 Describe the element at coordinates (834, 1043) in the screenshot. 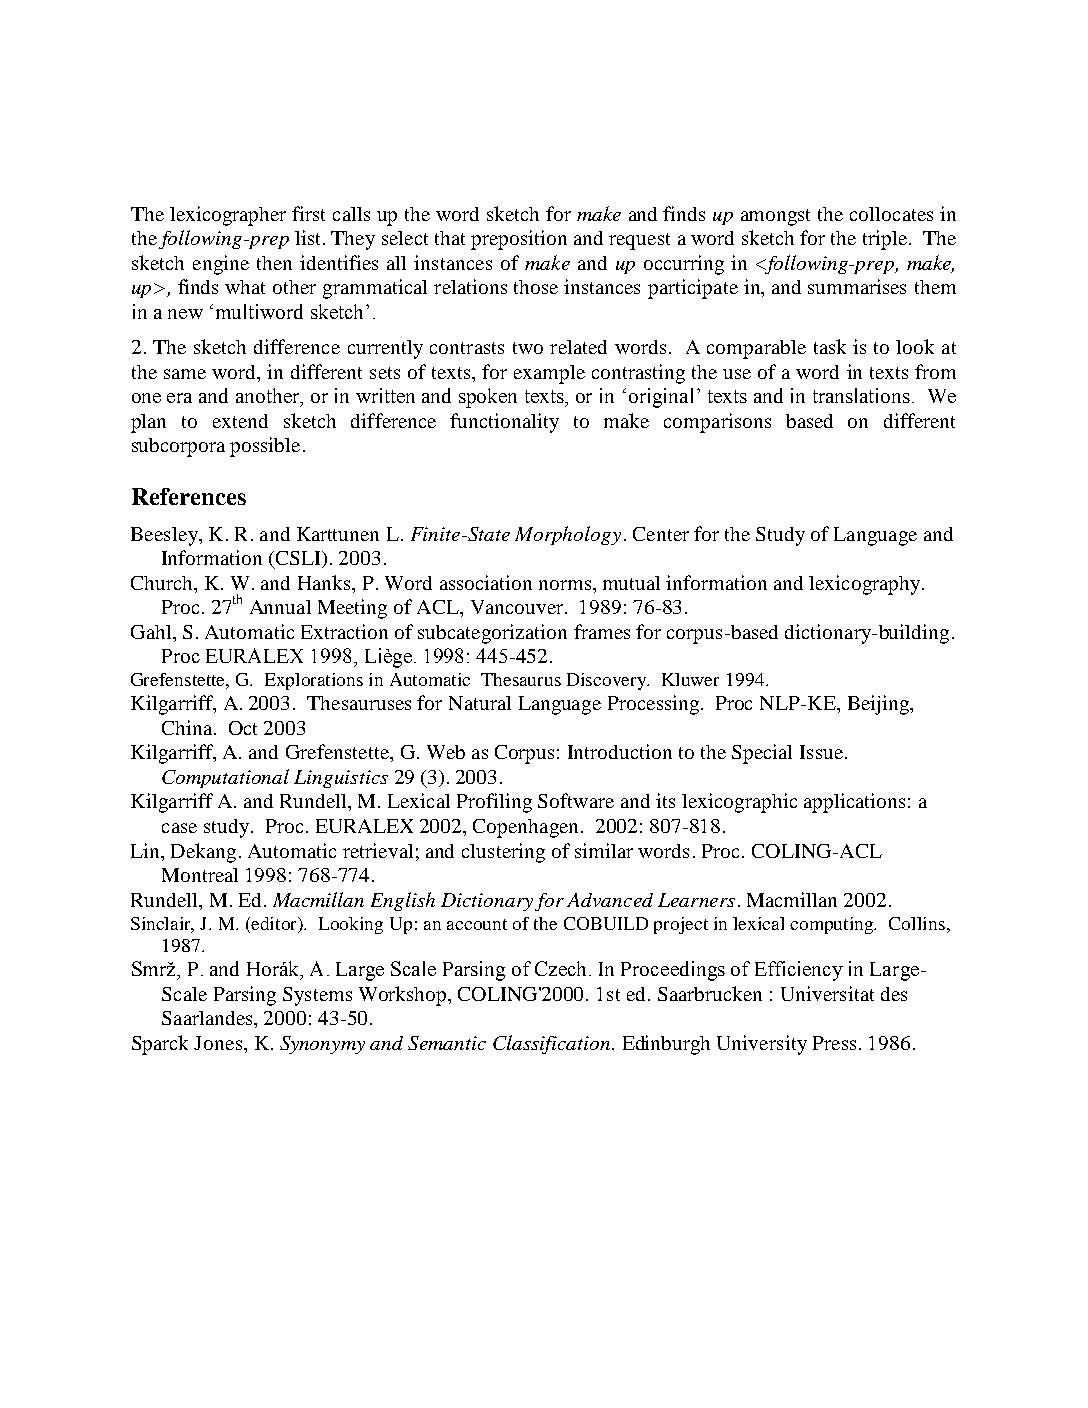

I see `Press` at that location.
